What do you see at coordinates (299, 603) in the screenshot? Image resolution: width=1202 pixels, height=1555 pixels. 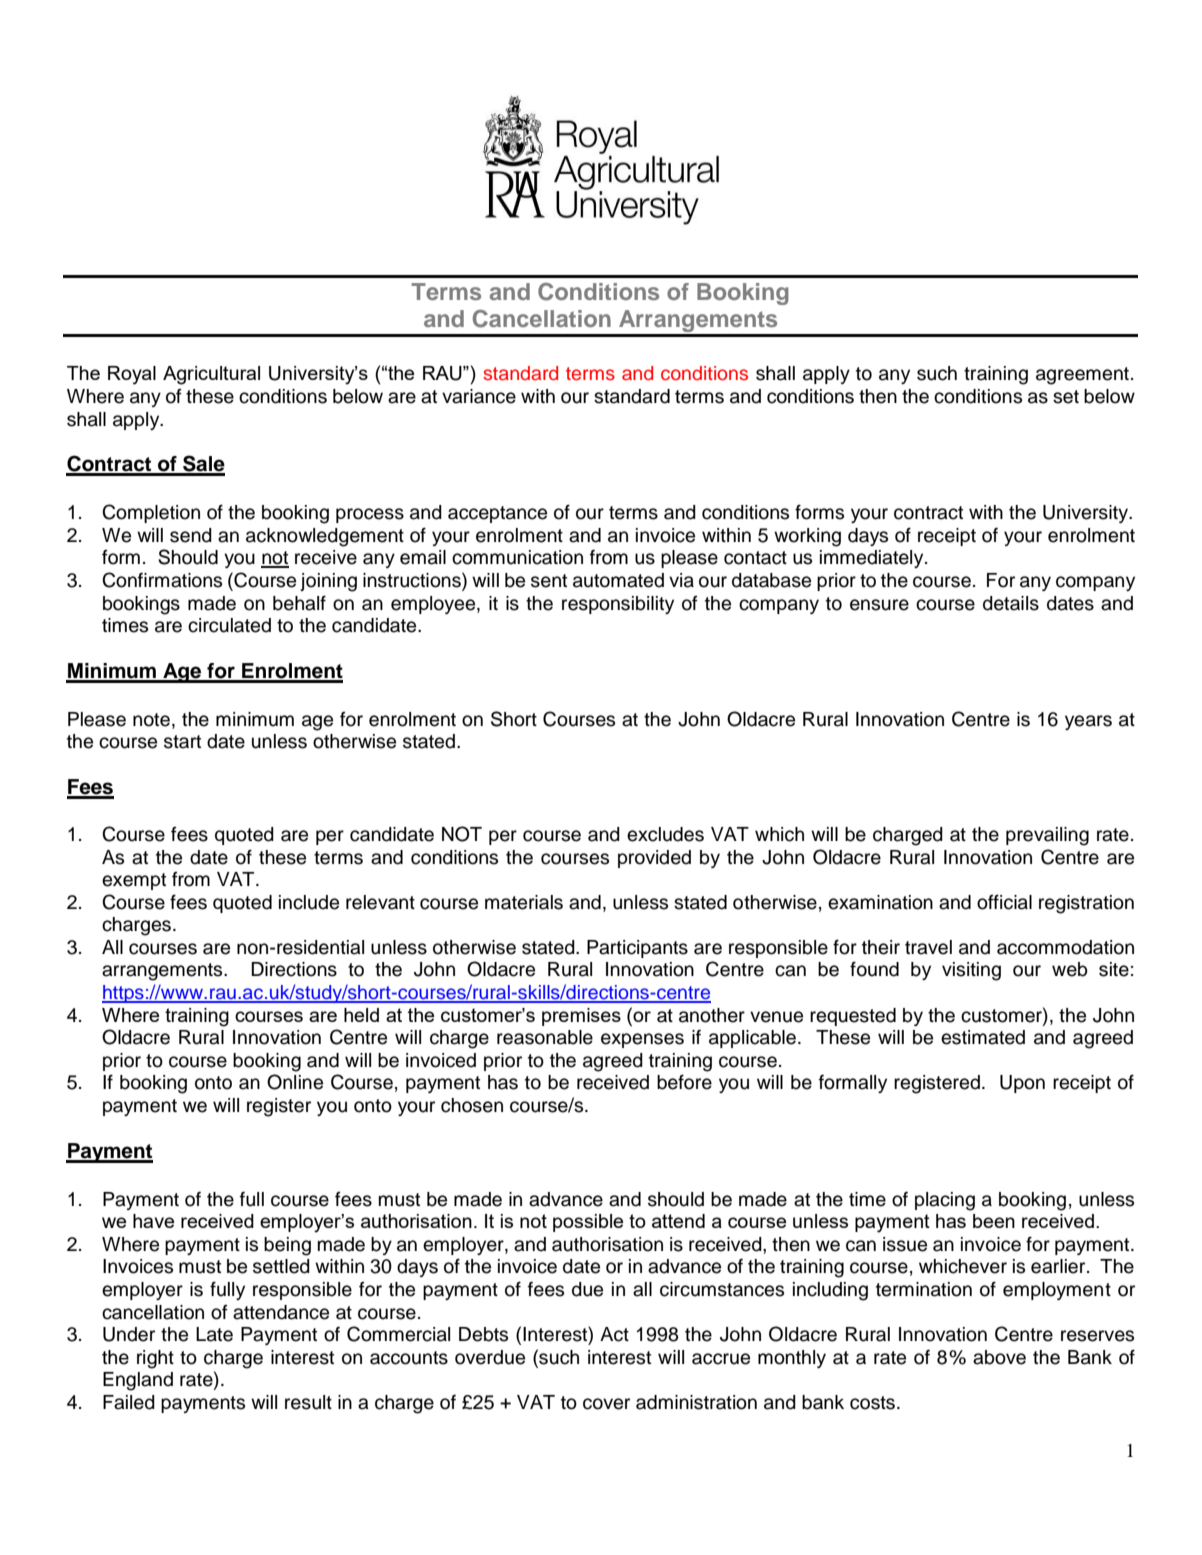 I see `behalf` at bounding box center [299, 603].
